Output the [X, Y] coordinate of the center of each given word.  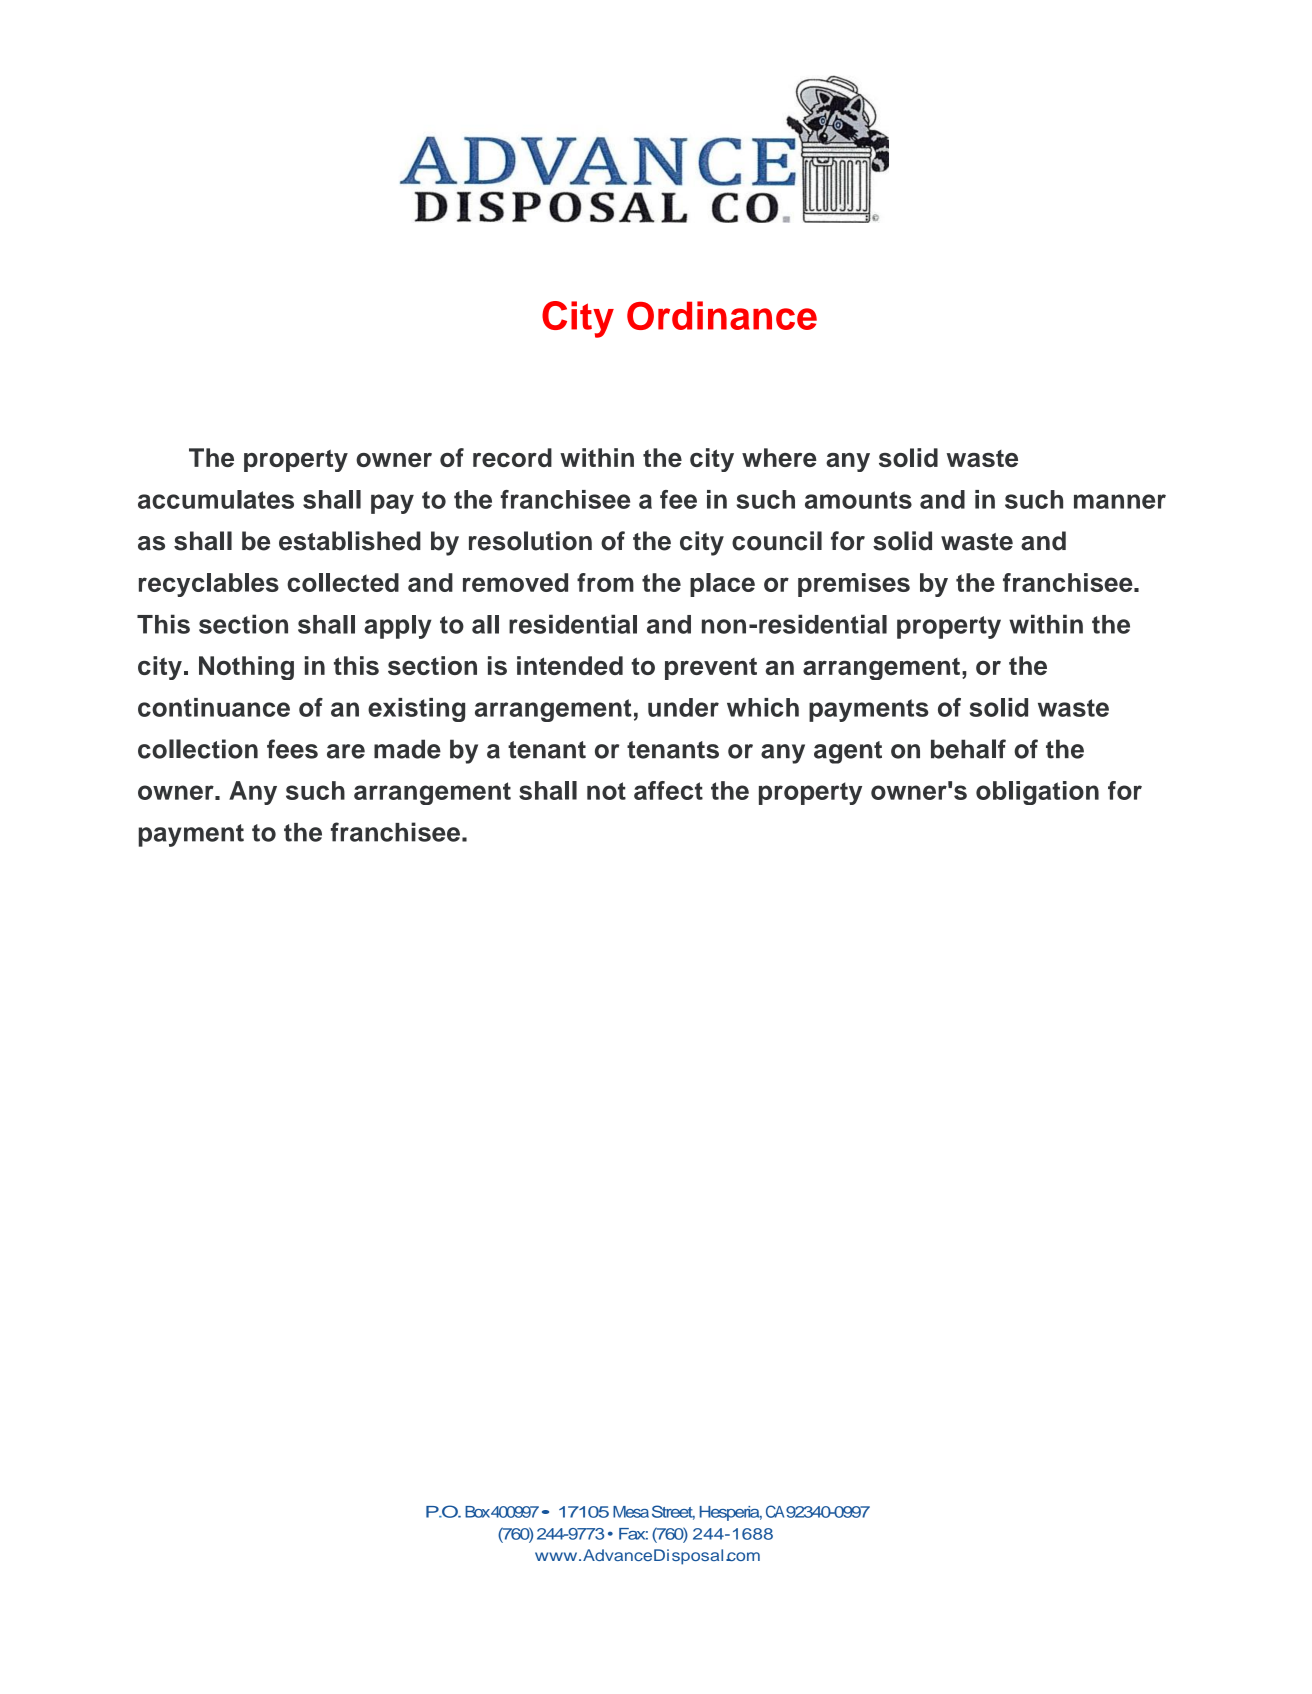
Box [477, 1512]
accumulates [216, 499]
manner [1120, 501]
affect [668, 790]
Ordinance [722, 315]
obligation [1037, 793]
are [346, 751]
